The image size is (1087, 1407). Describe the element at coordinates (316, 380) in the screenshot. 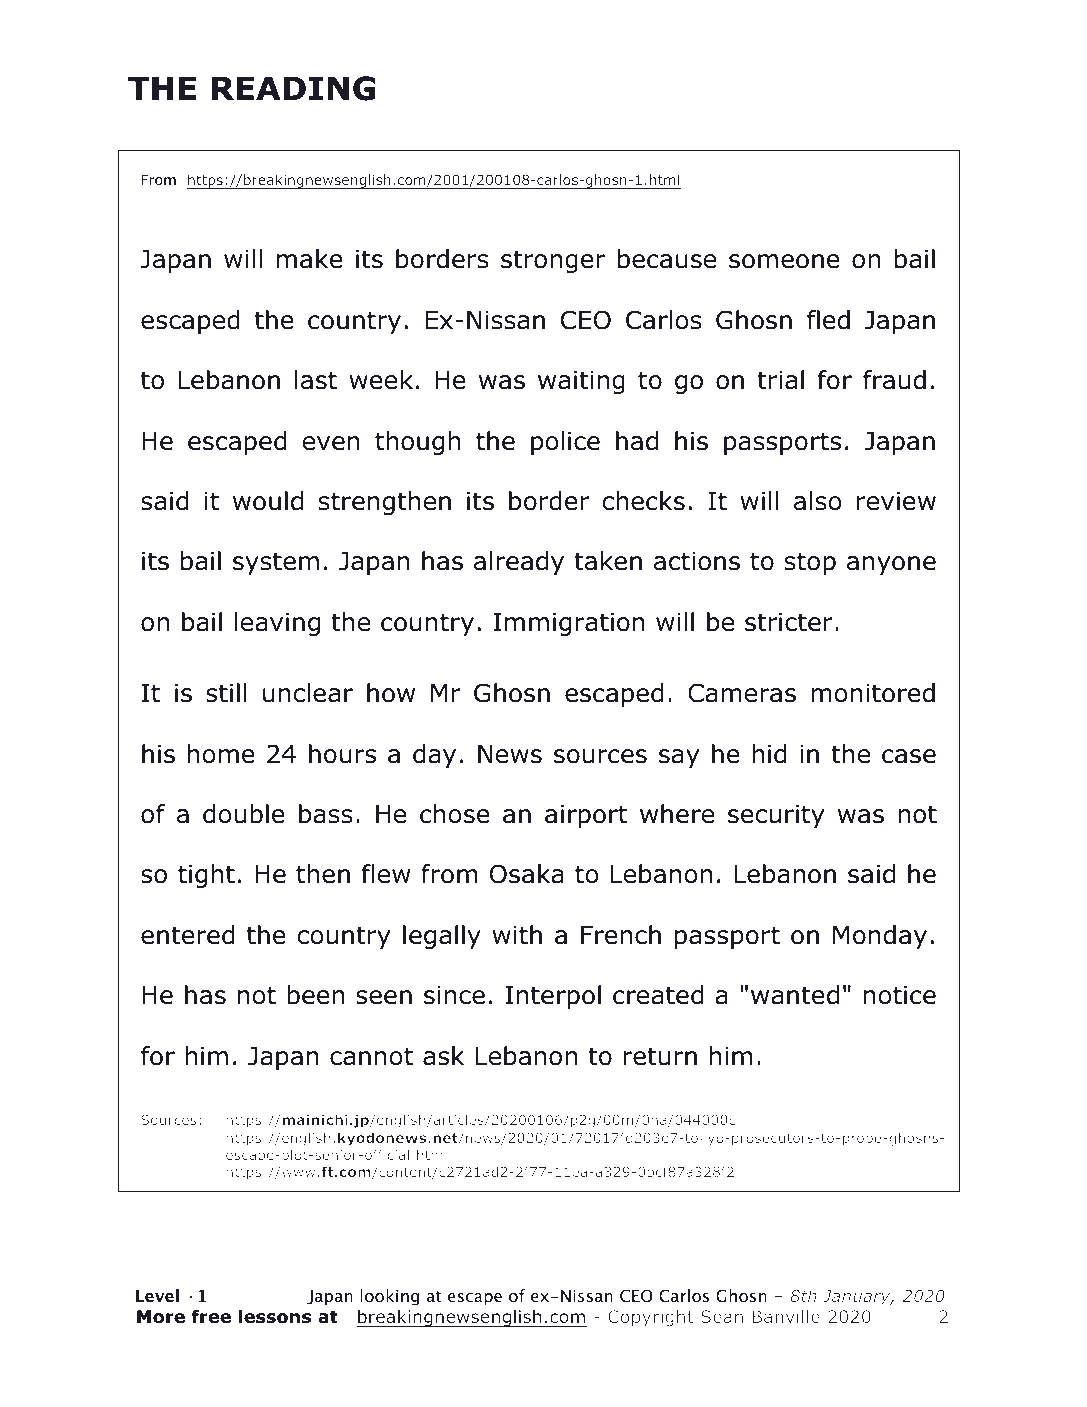

I see `last` at that location.
